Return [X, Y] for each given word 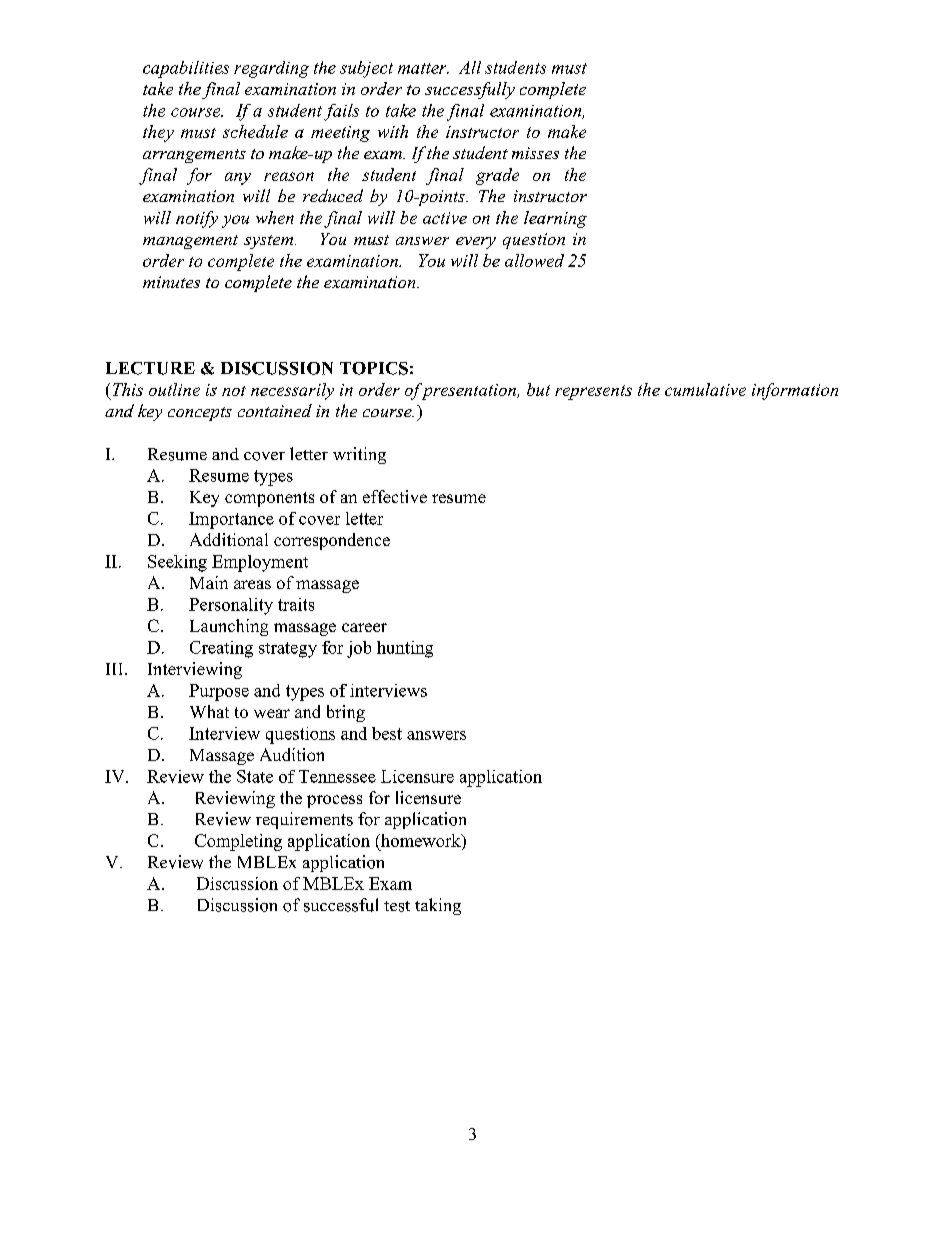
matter [423, 68]
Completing [238, 842]
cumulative [705, 389]
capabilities [186, 69]
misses [535, 153]
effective [395, 496]
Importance [231, 520]
